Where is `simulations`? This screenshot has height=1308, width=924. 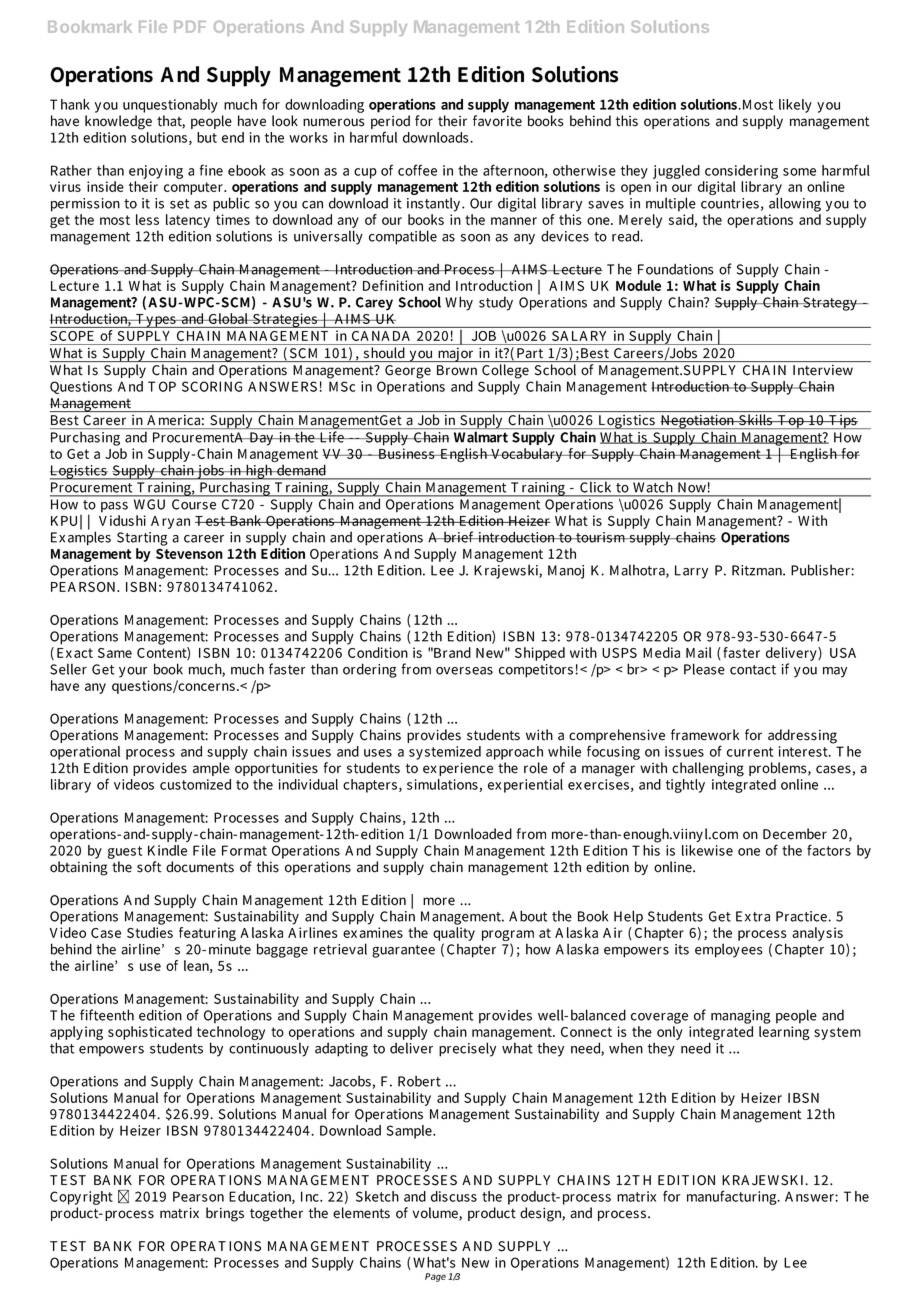 simulations is located at coordinates (442, 784).
